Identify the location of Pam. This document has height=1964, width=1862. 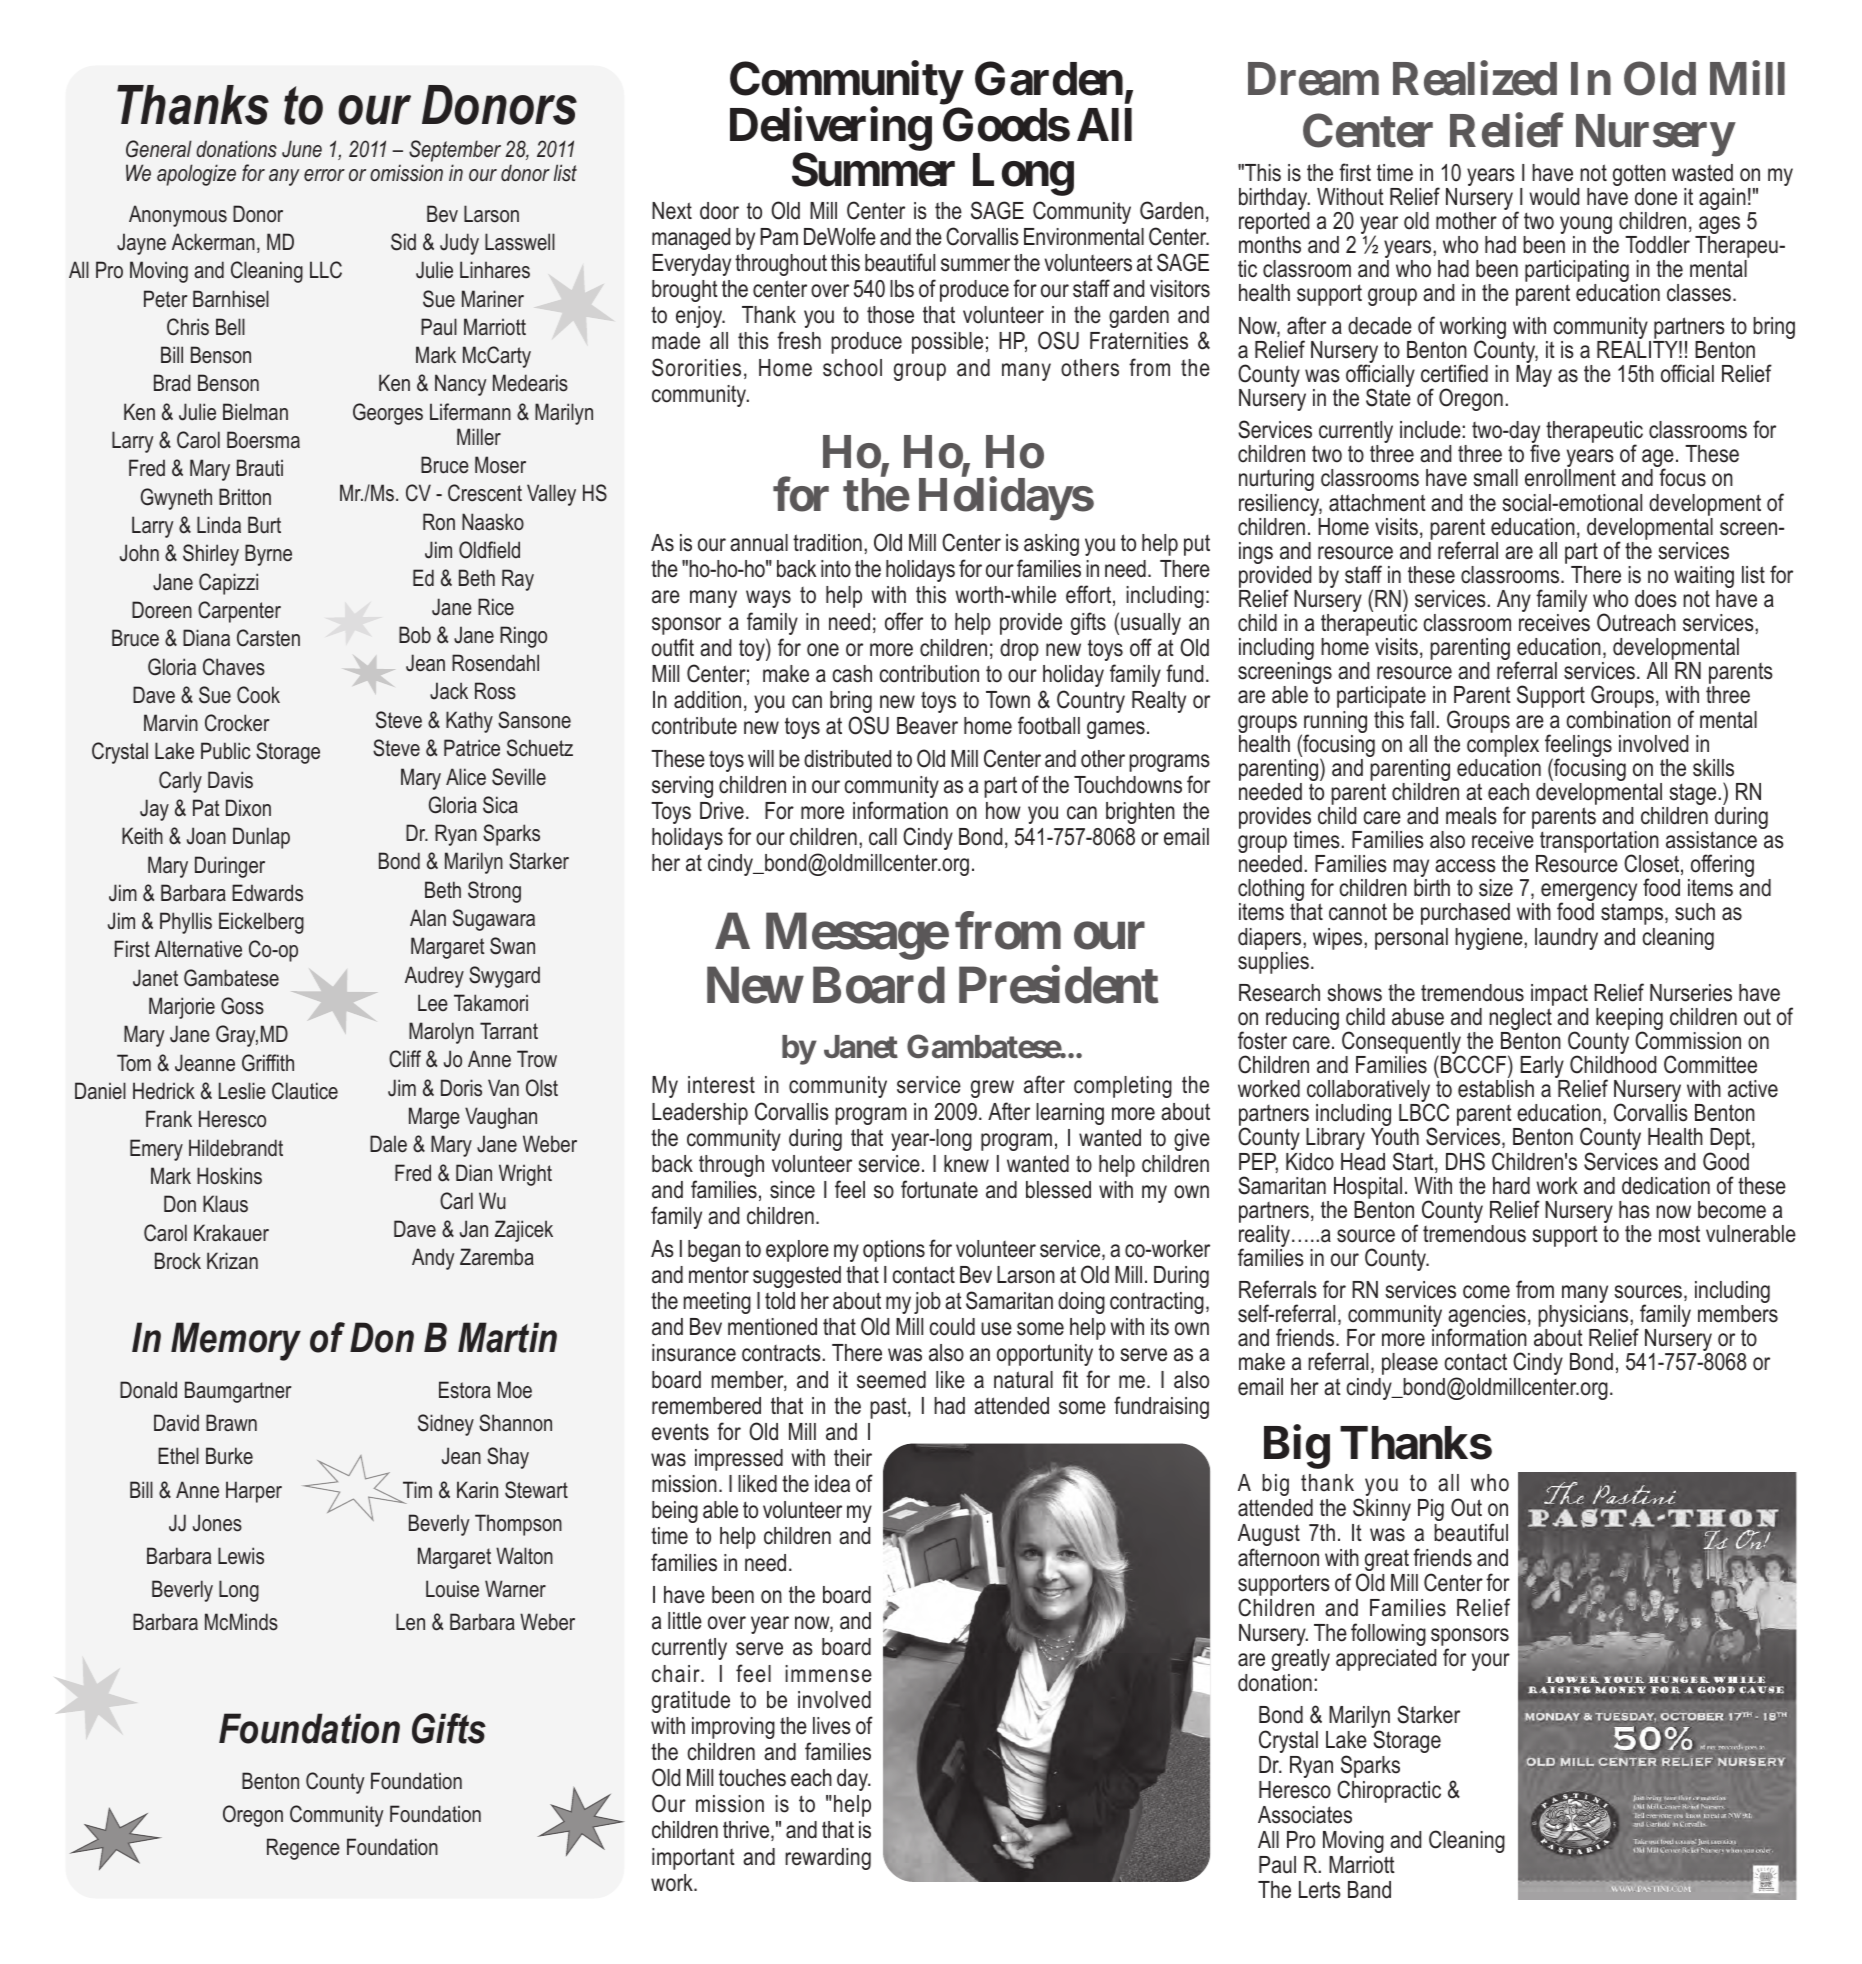
(779, 237).
